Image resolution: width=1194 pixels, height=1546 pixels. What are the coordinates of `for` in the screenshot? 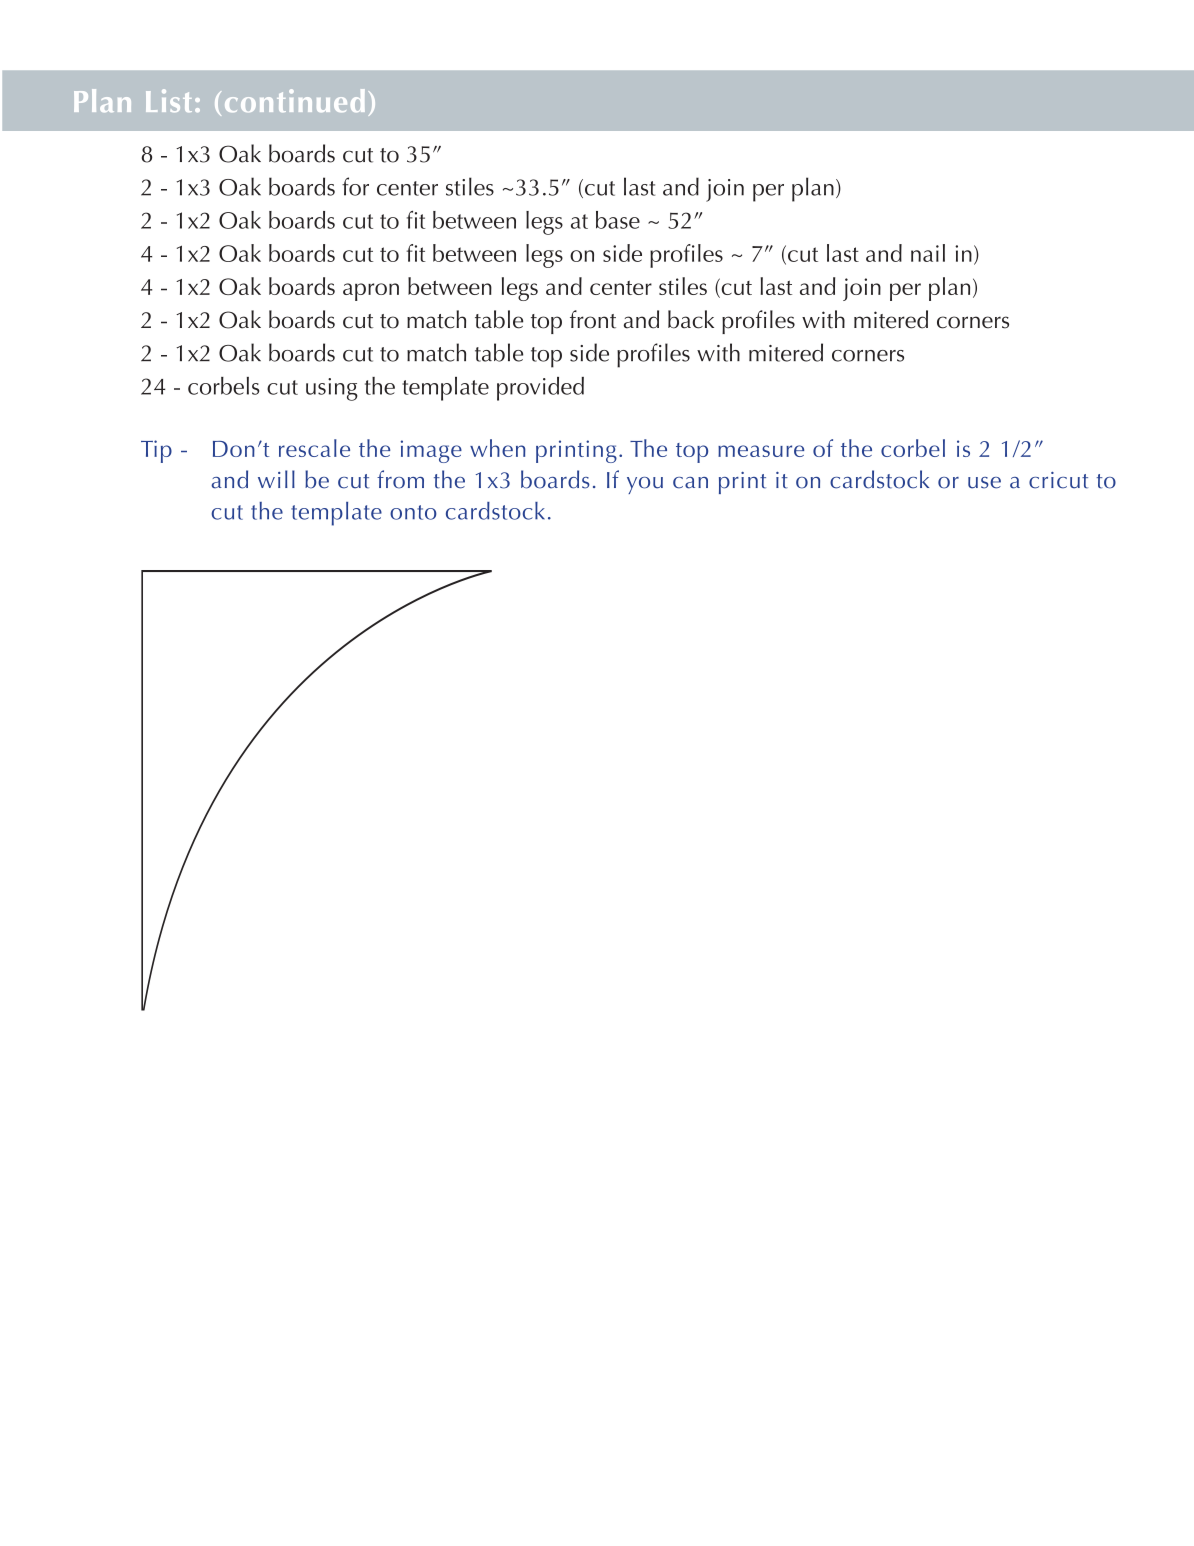 It's located at (355, 186).
